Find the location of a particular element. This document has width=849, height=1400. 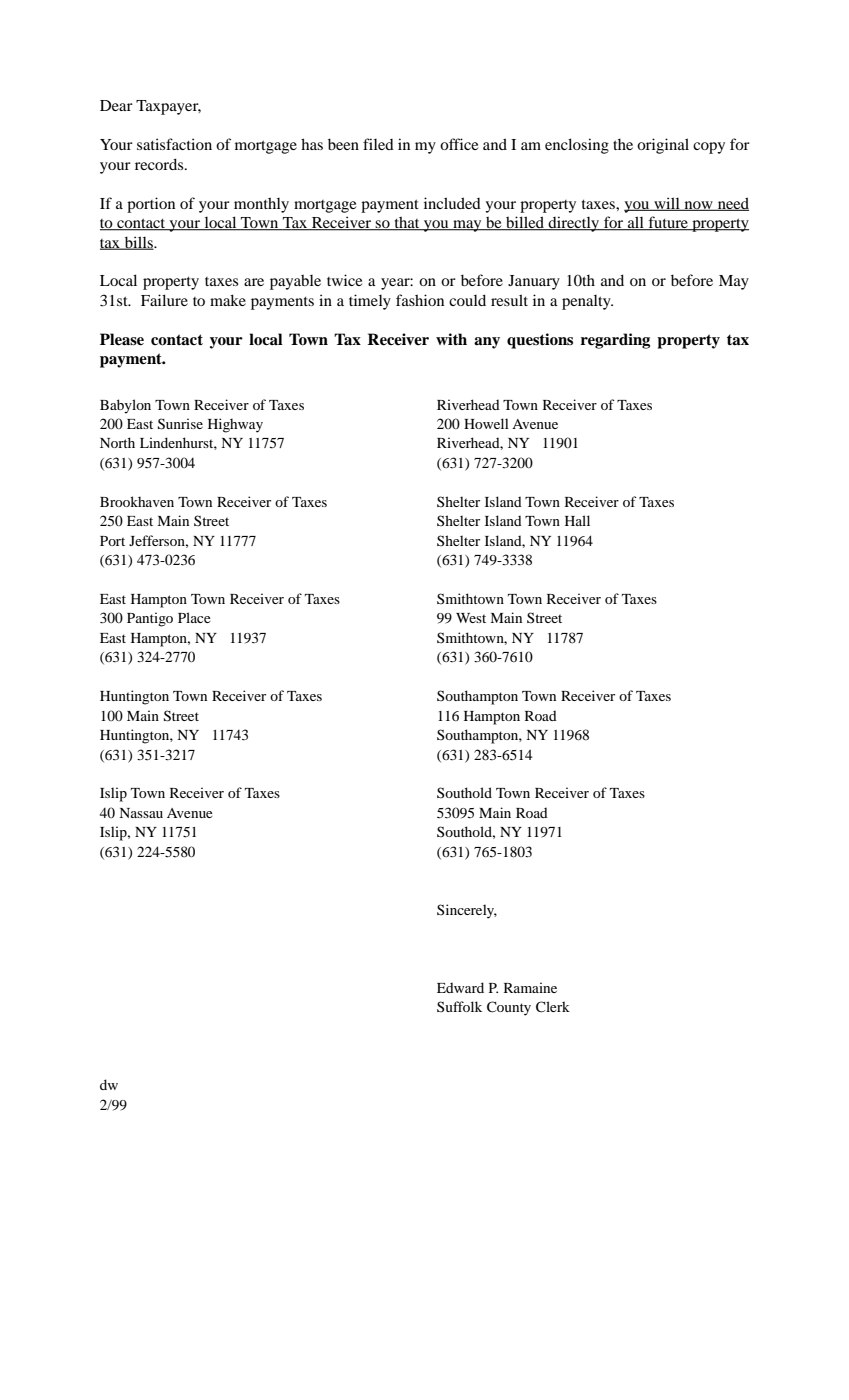

original is located at coordinates (663, 146).
